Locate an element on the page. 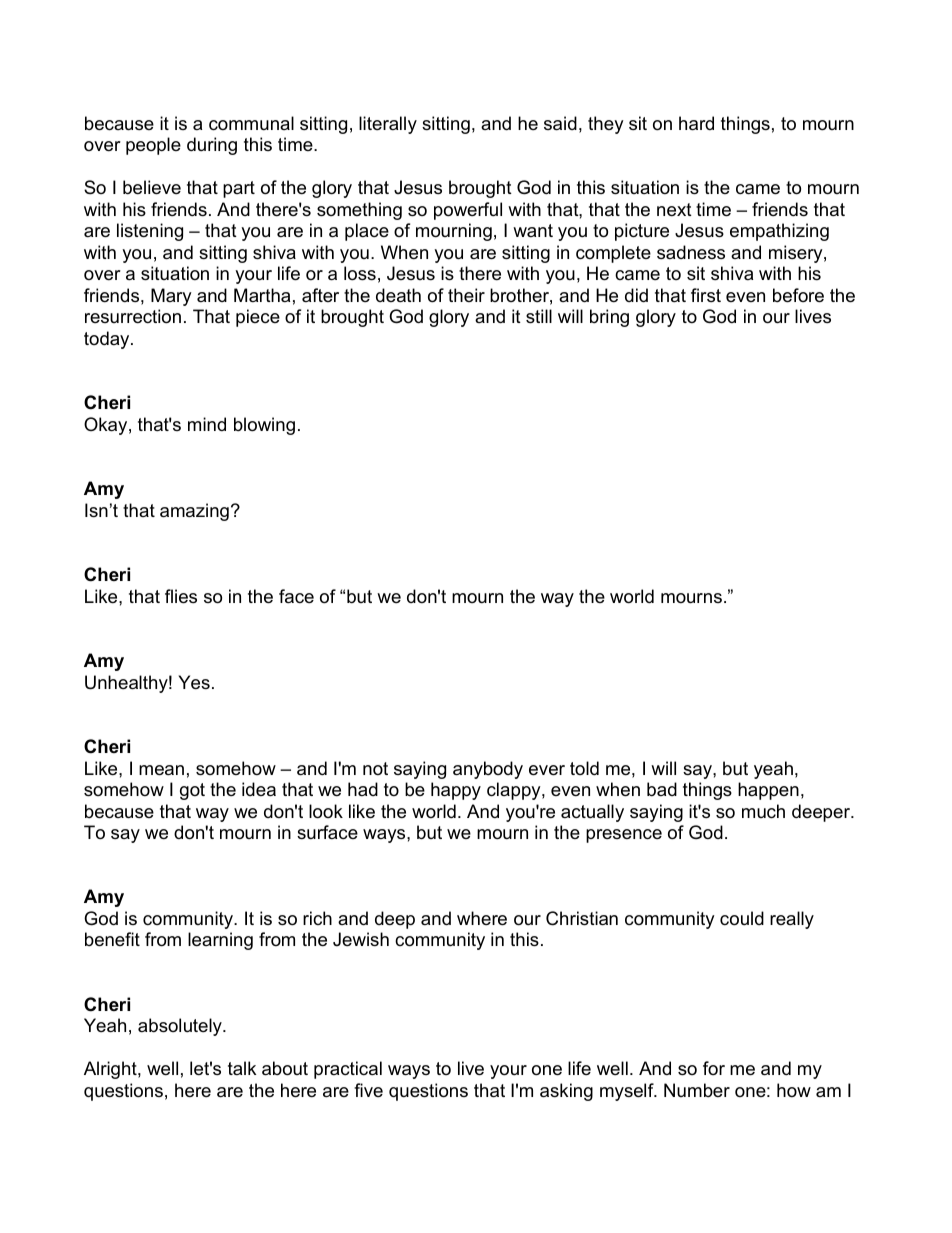 Image resolution: width=952 pixels, height=1233 pixels. told is located at coordinates (584, 768).
